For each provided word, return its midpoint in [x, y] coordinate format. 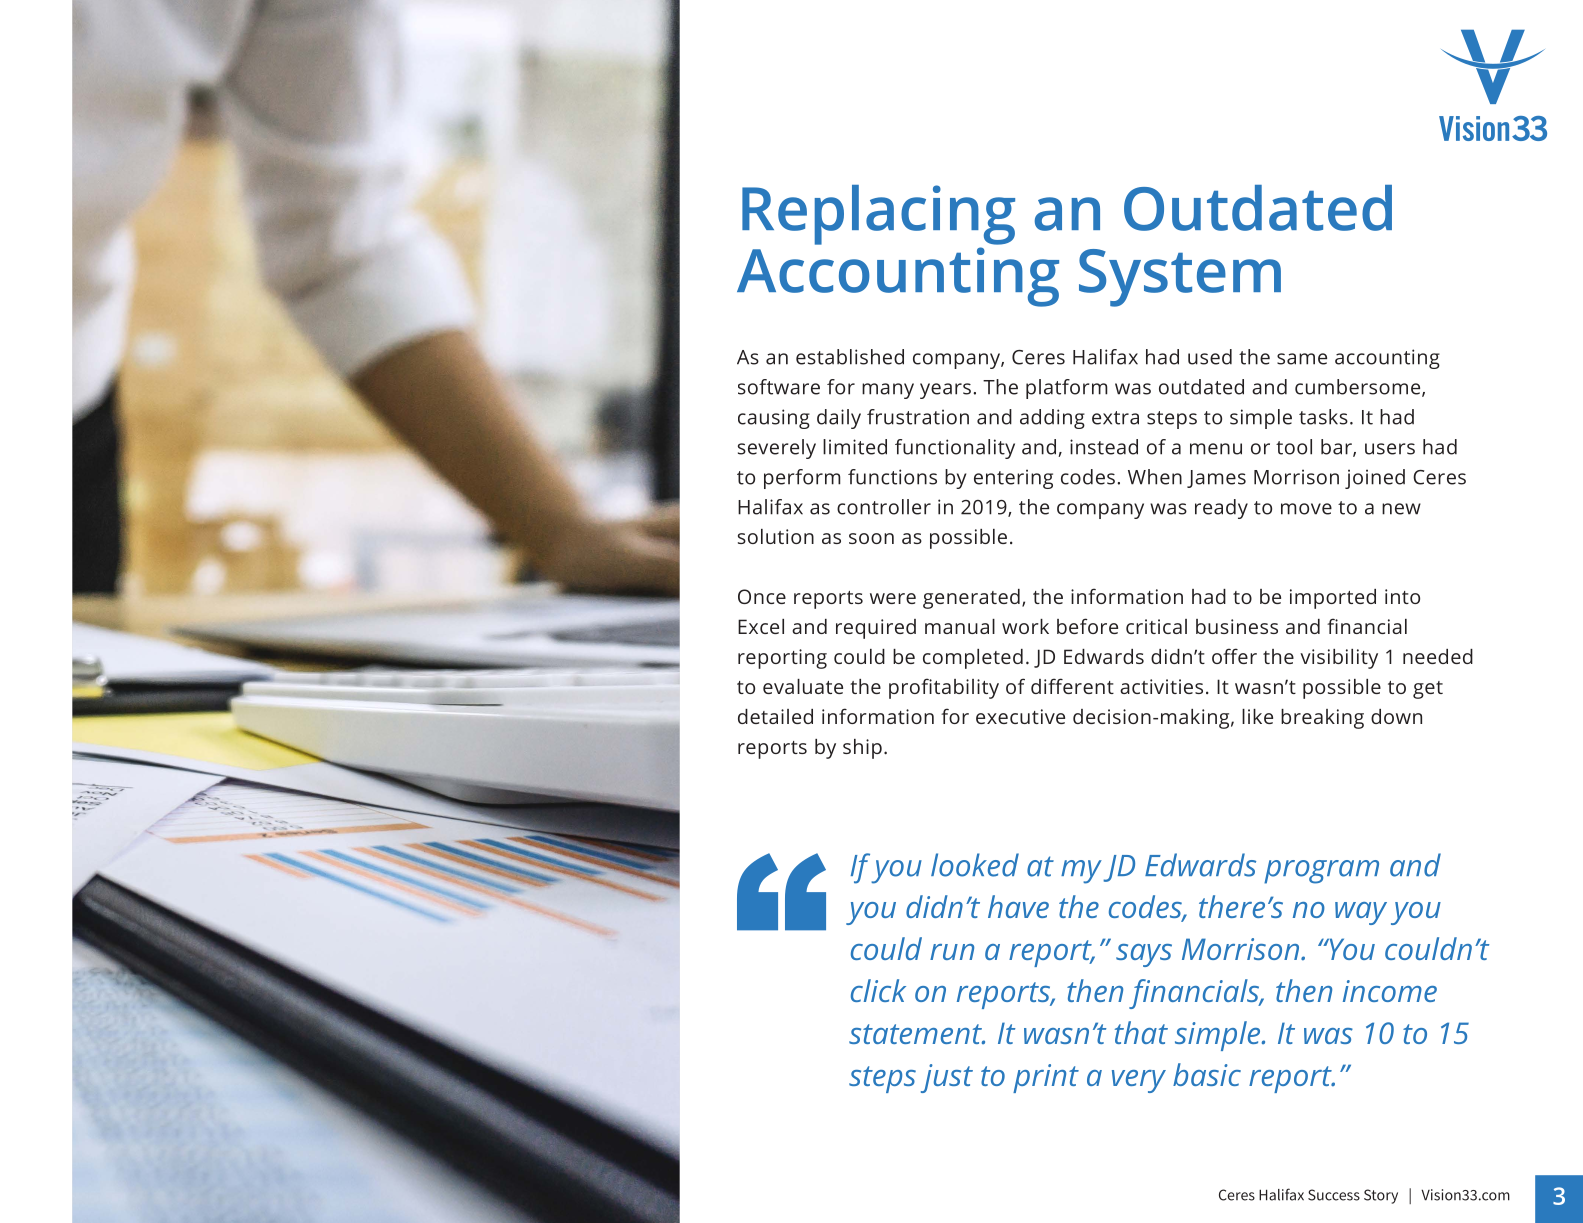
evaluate [803, 686]
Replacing [878, 215]
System [1180, 278]
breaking [1322, 719]
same [1302, 359]
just [947, 1078]
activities [1161, 686]
